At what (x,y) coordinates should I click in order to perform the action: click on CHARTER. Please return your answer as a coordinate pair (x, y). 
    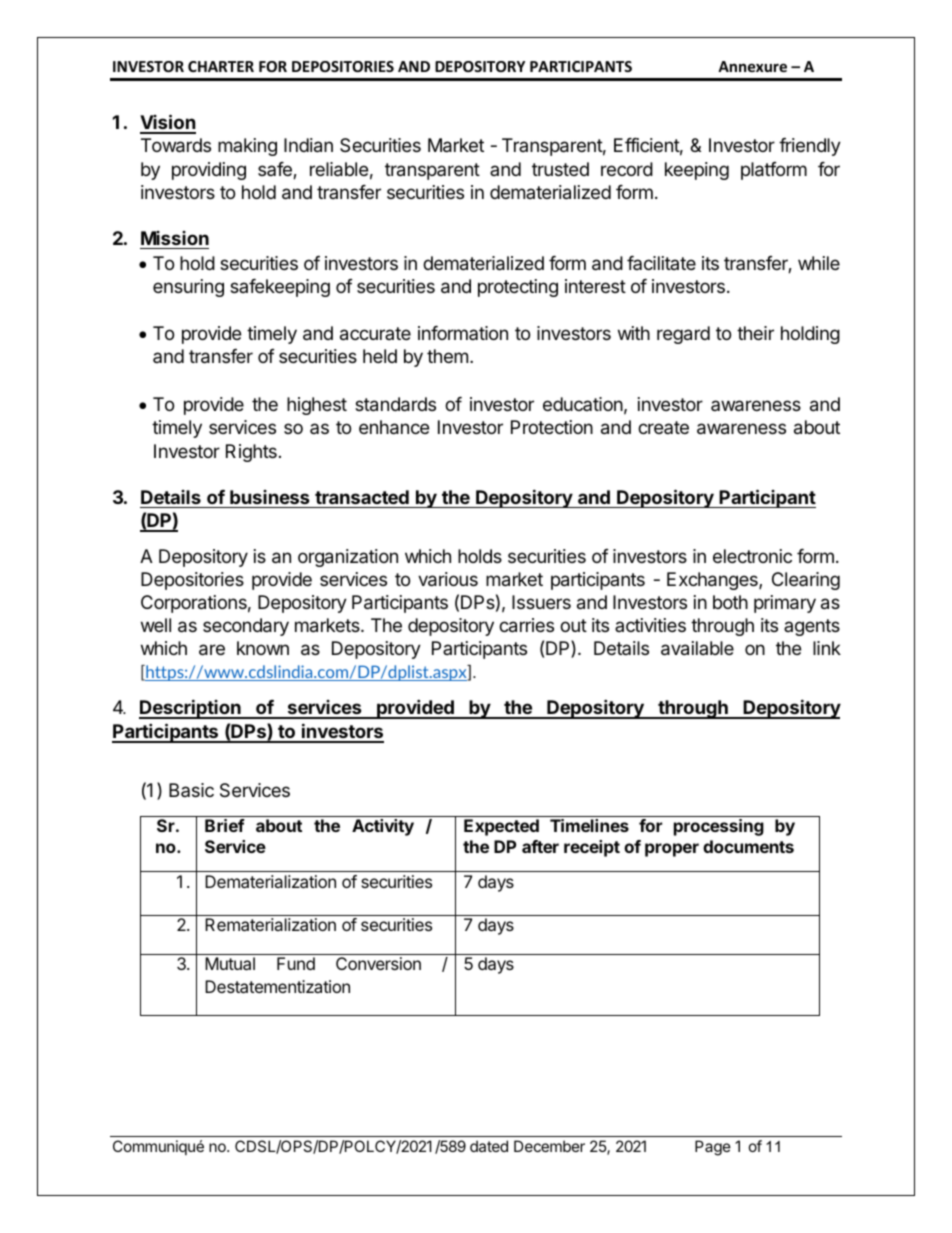
    Looking at the image, I should click on (221, 66).
